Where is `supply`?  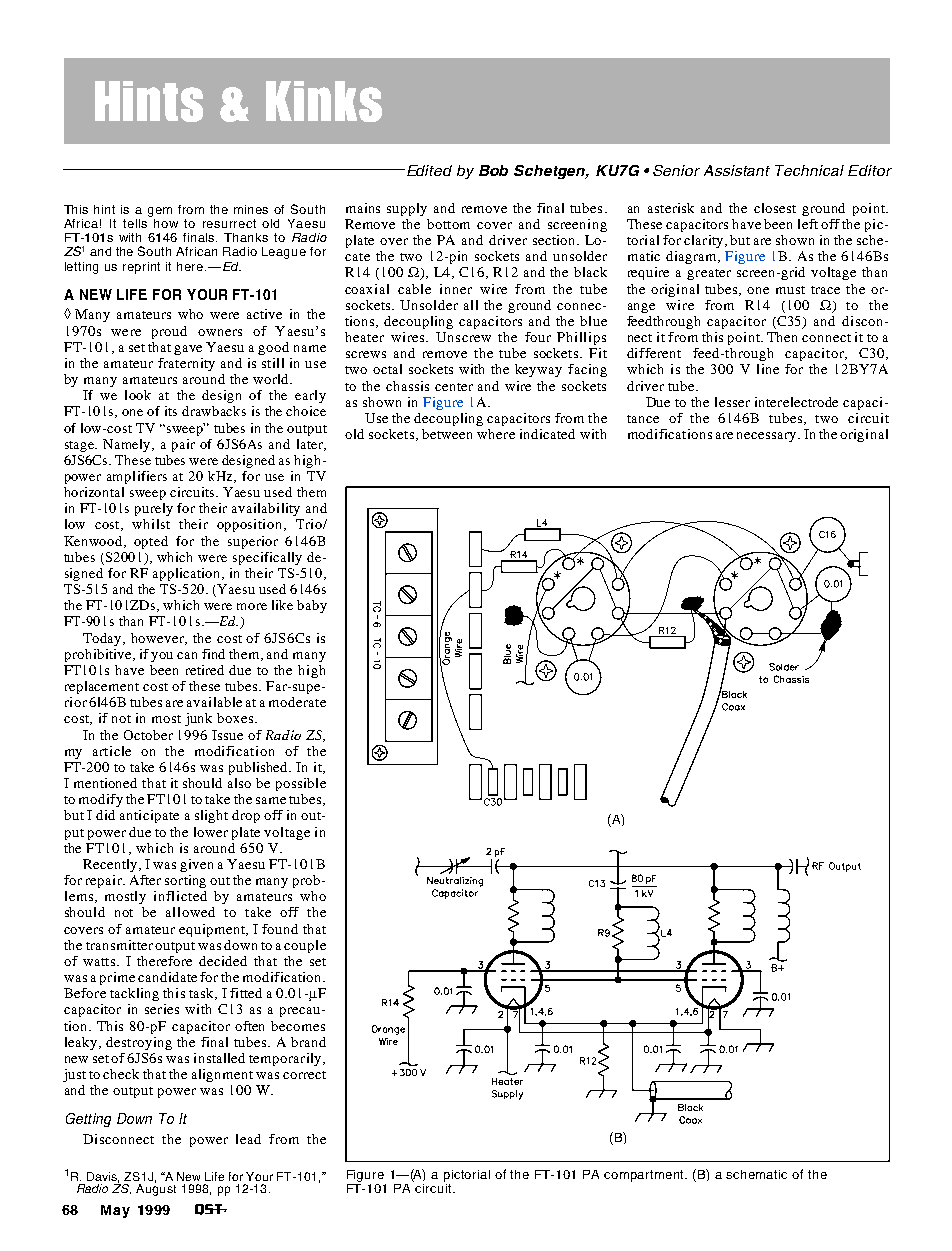 supply is located at coordinates (407, 209).
